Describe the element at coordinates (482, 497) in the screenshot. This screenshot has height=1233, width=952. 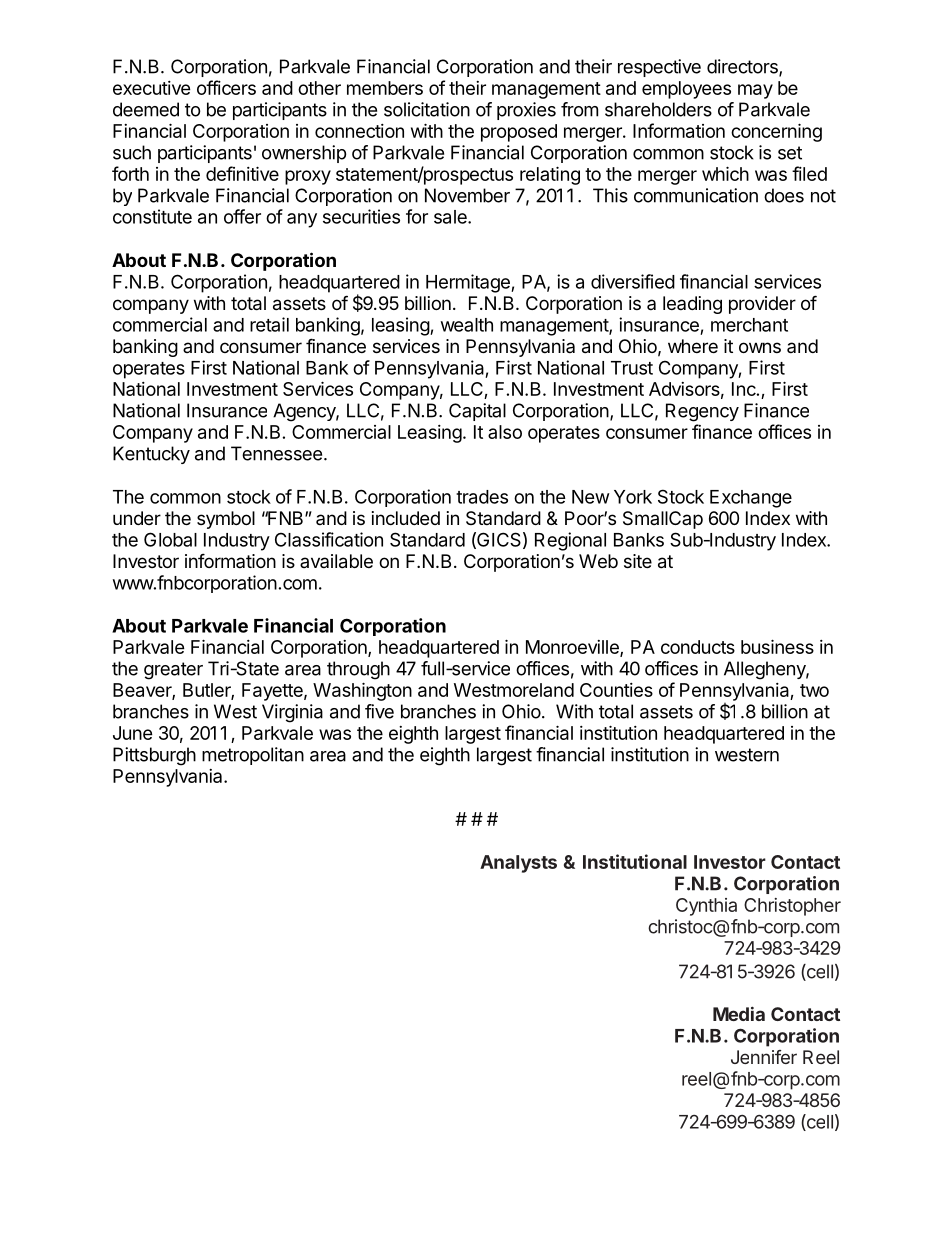
I see `trades` at that location.
